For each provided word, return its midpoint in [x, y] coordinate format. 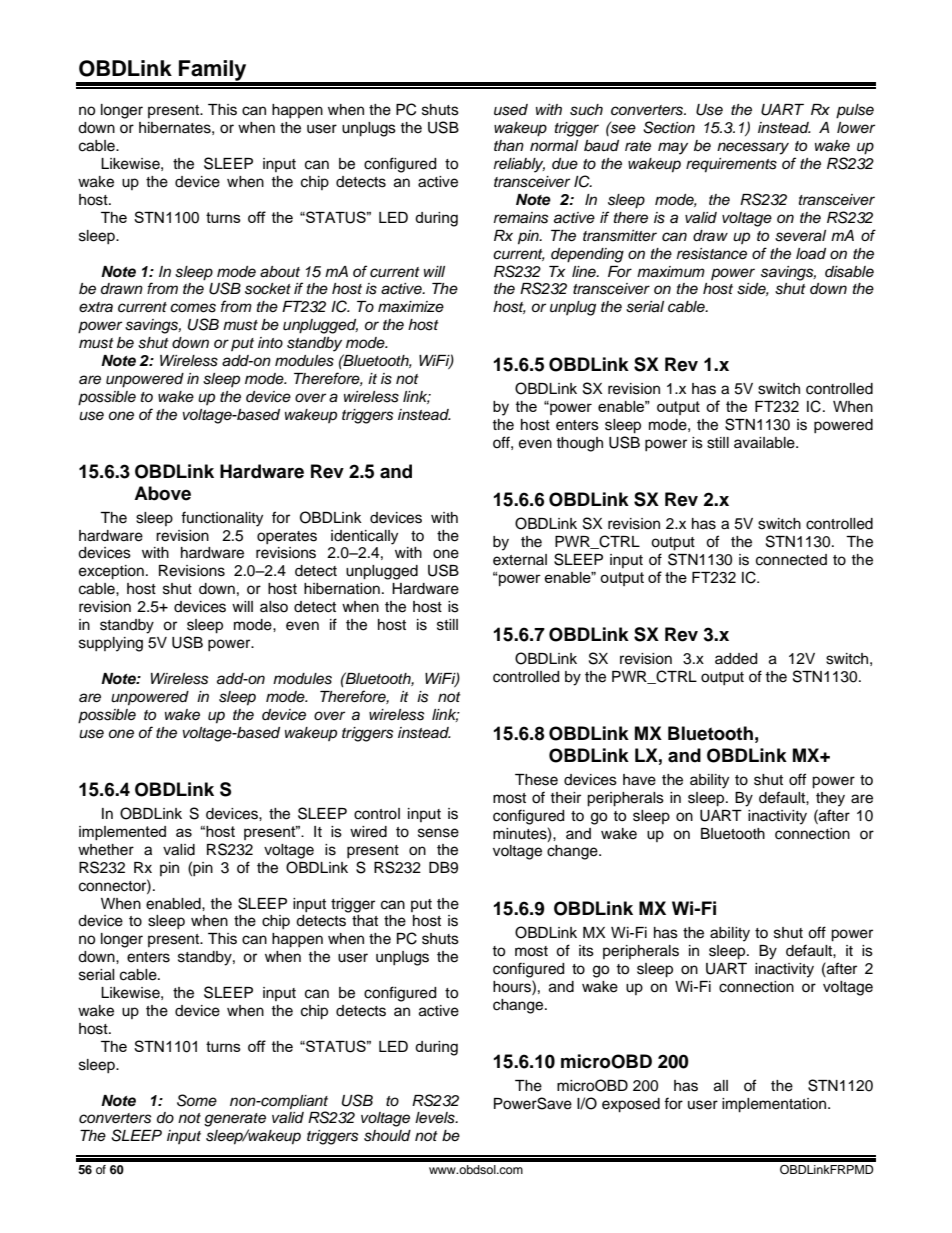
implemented [122, 833]
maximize [411, 306]
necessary [753, 148]
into [270, 342]
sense [438, 833]
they [830, 799]
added [736, 659]
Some [197, 1100]
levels [436, 1118]
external [520, 560]
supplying [111, 644]
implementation [775, 1105]
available [765, 443]
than [509, 146]
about [280, 272]
